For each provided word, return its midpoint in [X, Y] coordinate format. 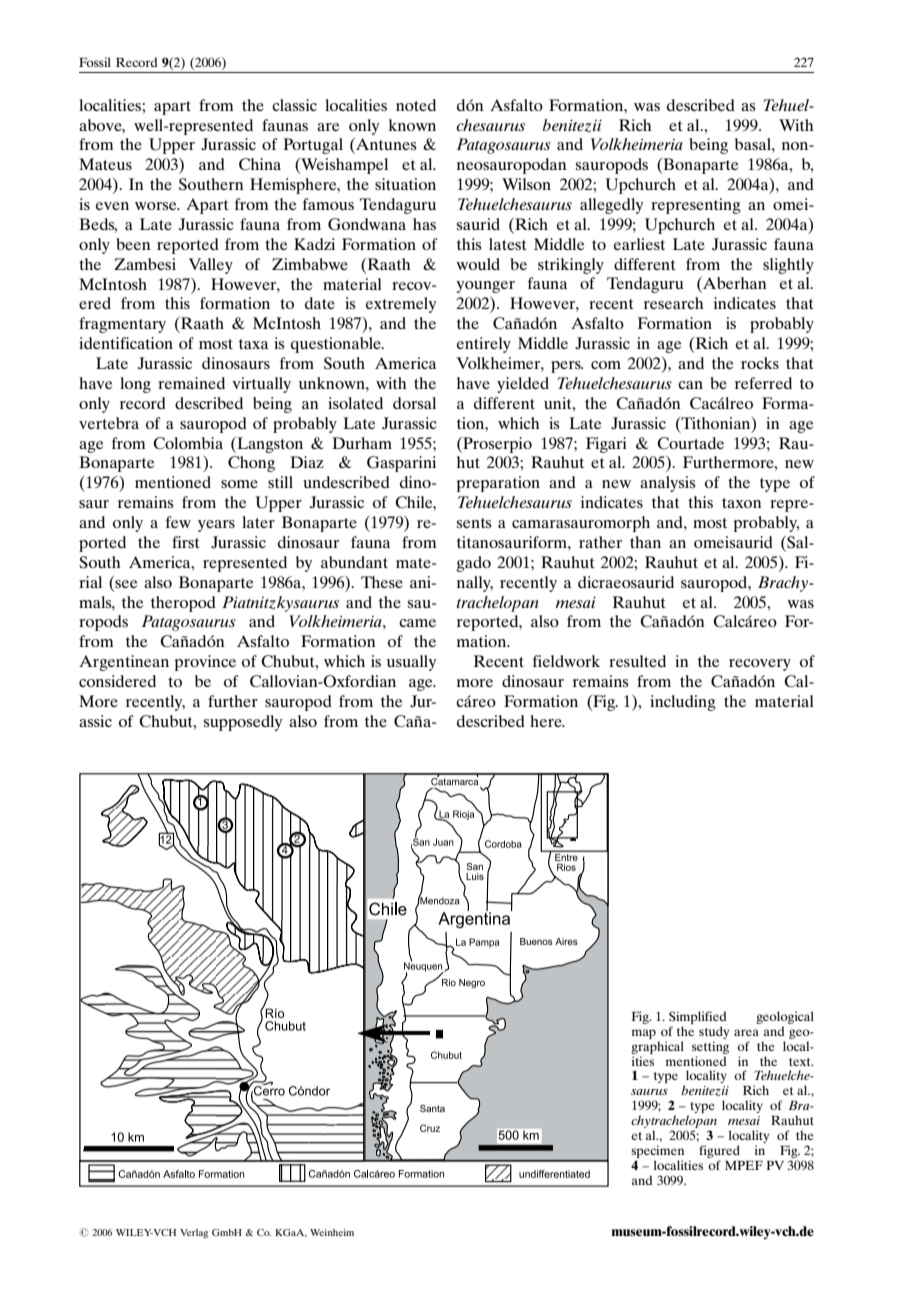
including [683, 703]
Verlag [194, 1234]
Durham [362, 443]
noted [416, 105]
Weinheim [332, 1232]
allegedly [611, 206]
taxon [742, 503]
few [178, 522]
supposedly [243, 723]
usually [411, 663]
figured [719, 1151]
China [260, 164]
